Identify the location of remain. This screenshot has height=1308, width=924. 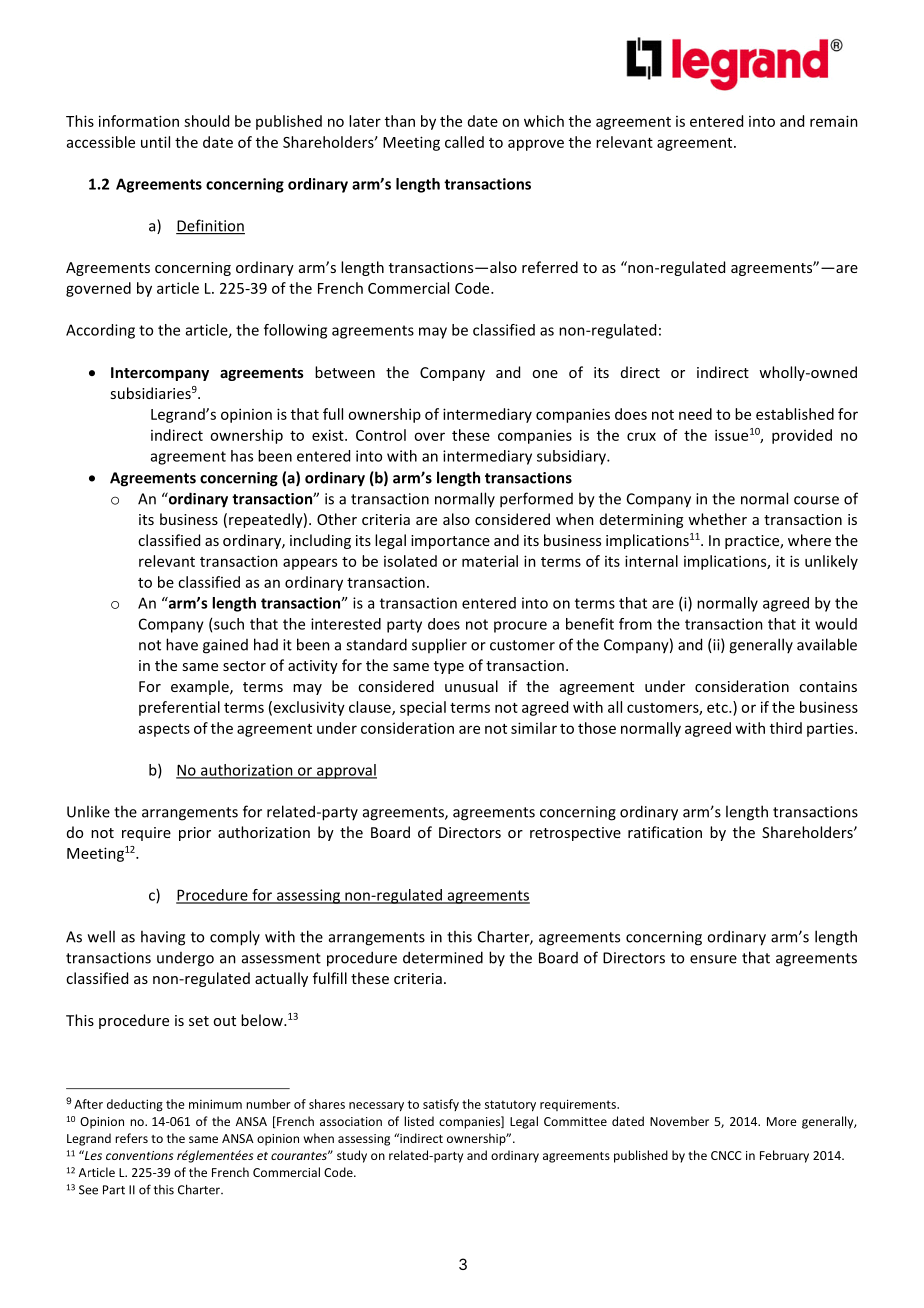
(834, 121).
